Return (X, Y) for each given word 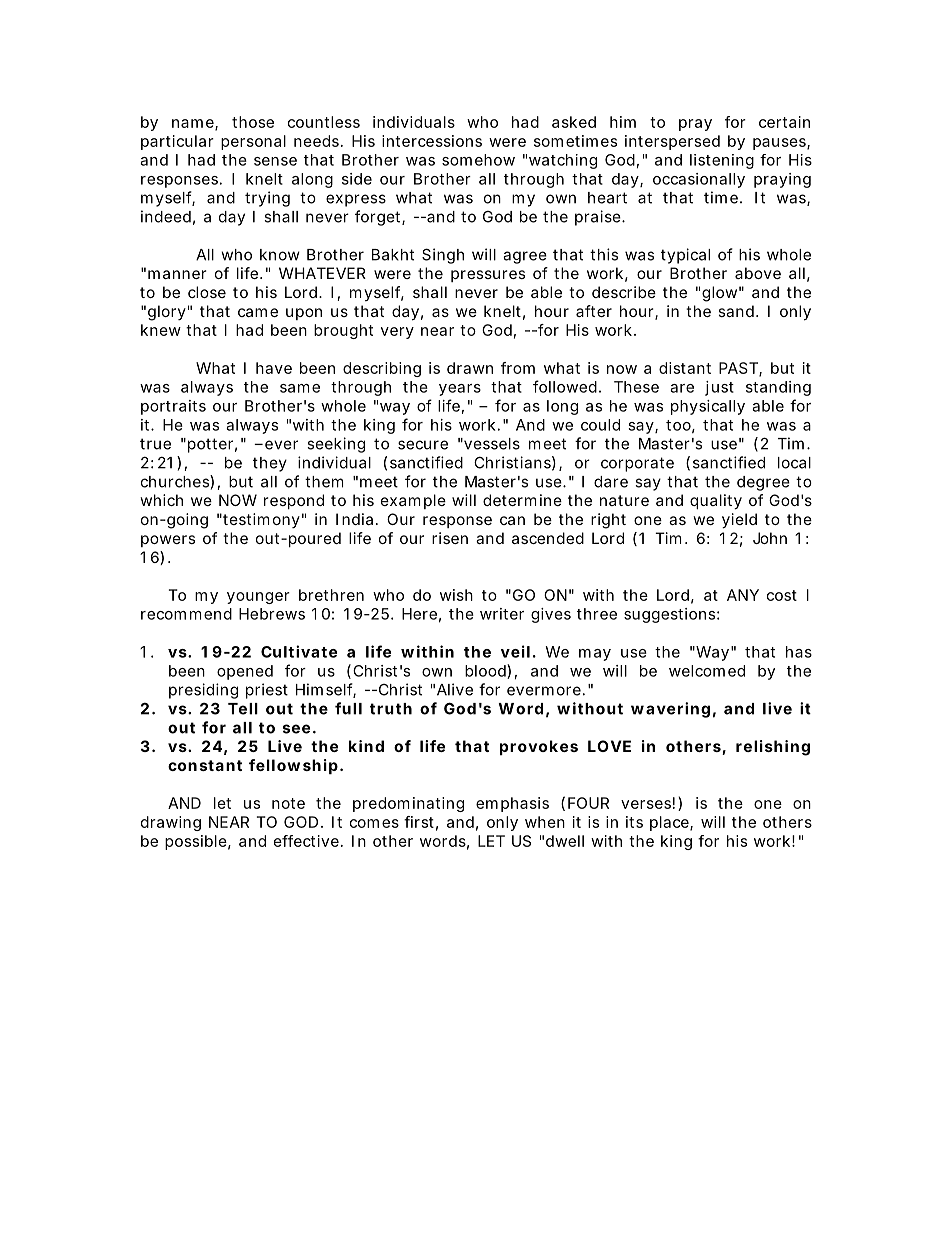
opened (245, 672)
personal (253, 142)
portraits (173, 407)
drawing (171, 823)
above (758, 273)
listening (722, 161)
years (460, 390)
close (207, 292)
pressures (488, 276)
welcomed (707, 671)
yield (739, 521)
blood (486, 671)
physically (708, 407)
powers (168, 541)
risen (450, 538)
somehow (478, 160)
